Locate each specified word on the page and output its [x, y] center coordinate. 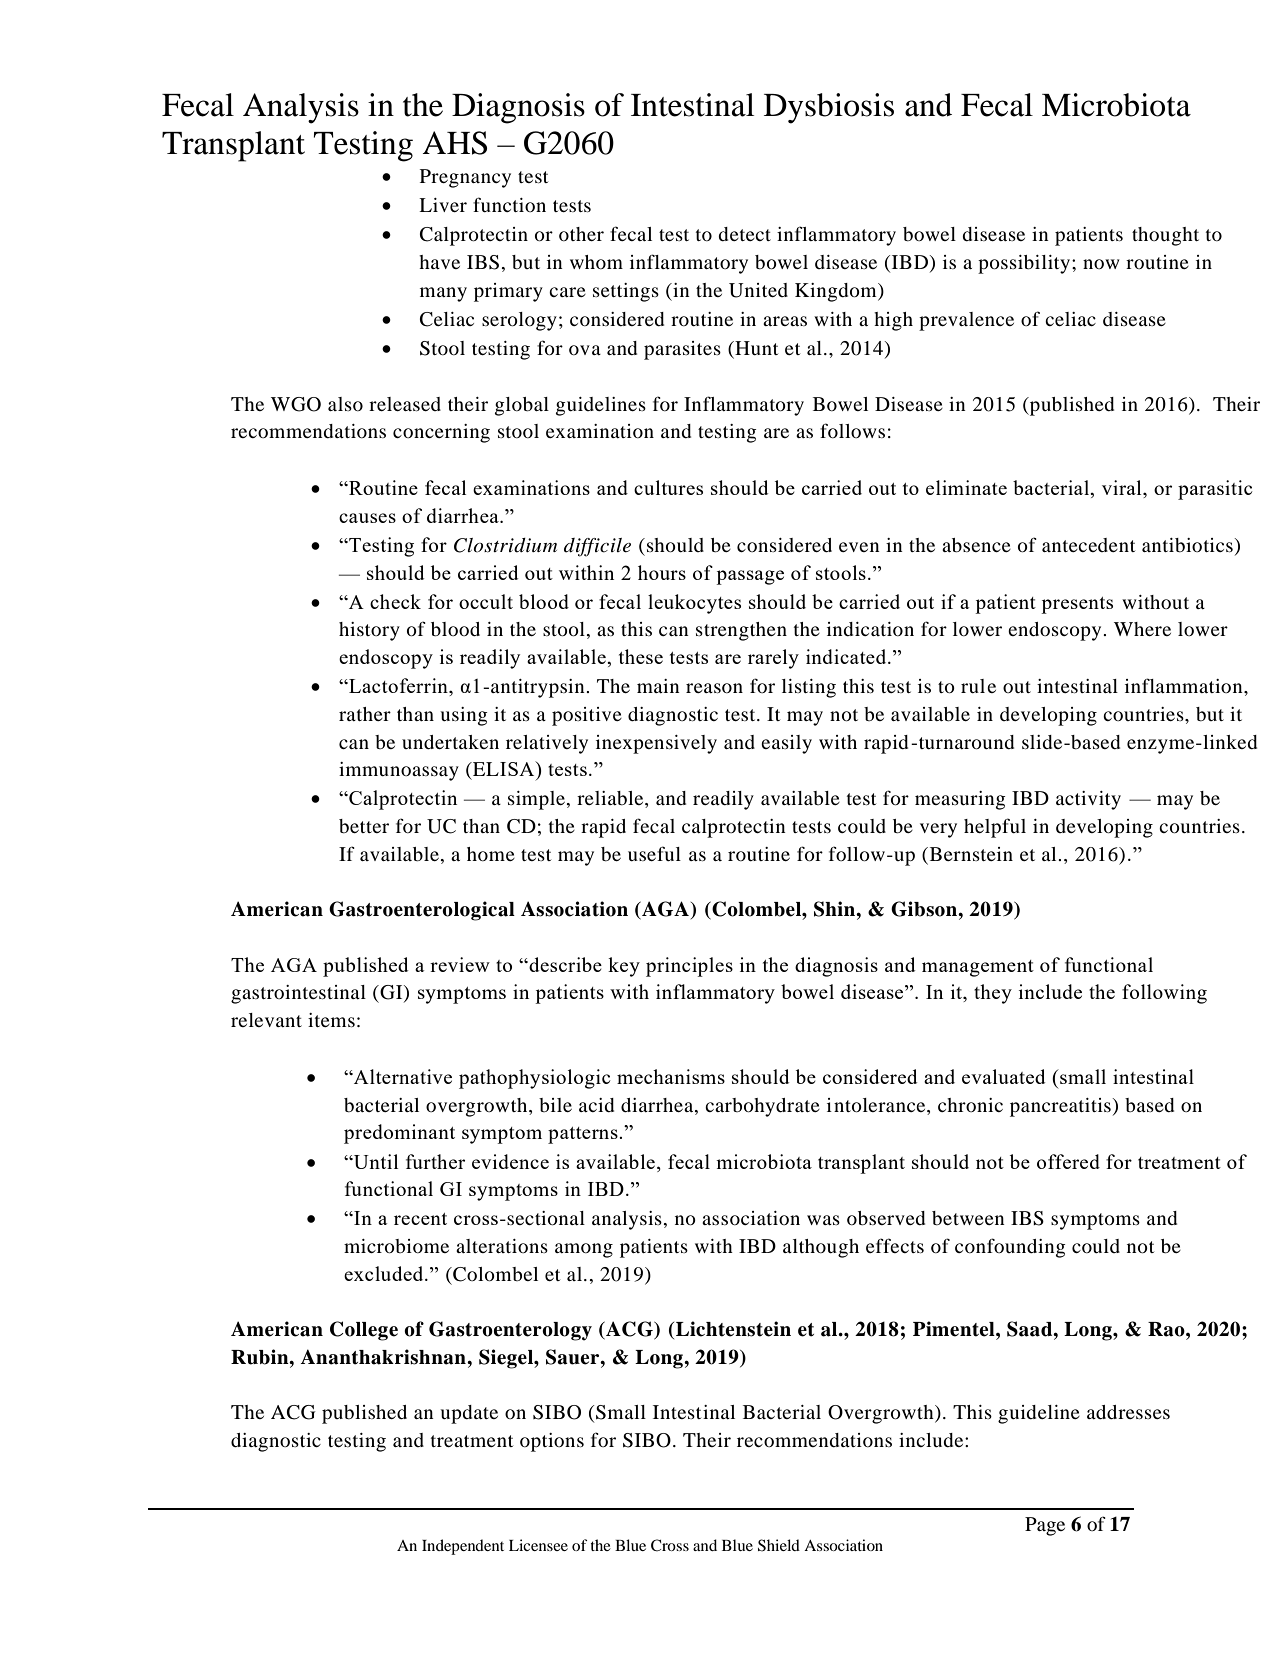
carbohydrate [762, 1107]
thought [1165, 236]
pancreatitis [1060, 1107]
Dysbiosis [829, 108]
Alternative [402, 1076]
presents [1077, 605]
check [395, 601]
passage [750, 577]
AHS [455, 143]
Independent [463, 1547]
